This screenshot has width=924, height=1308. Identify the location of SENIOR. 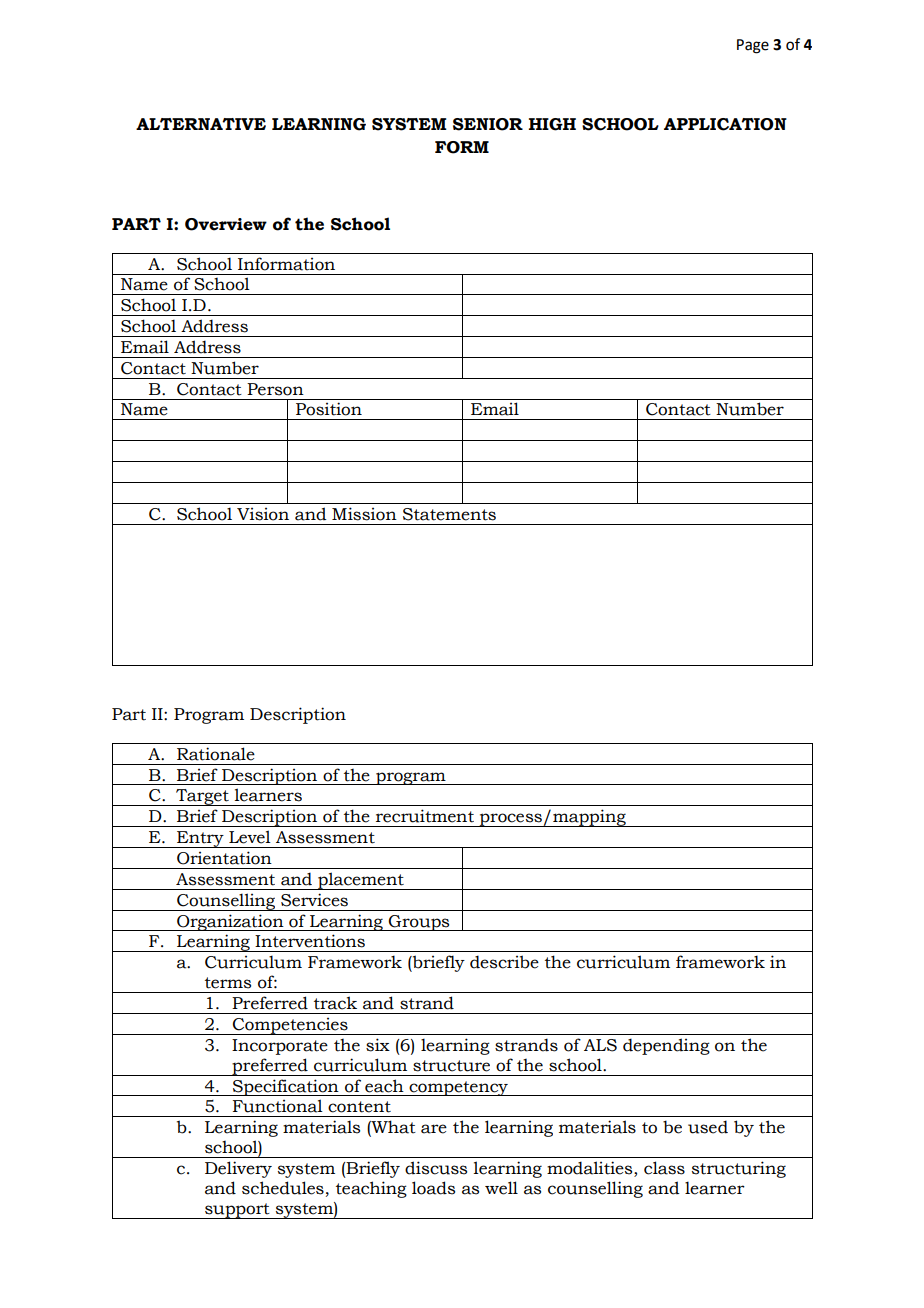
(488, 124).
